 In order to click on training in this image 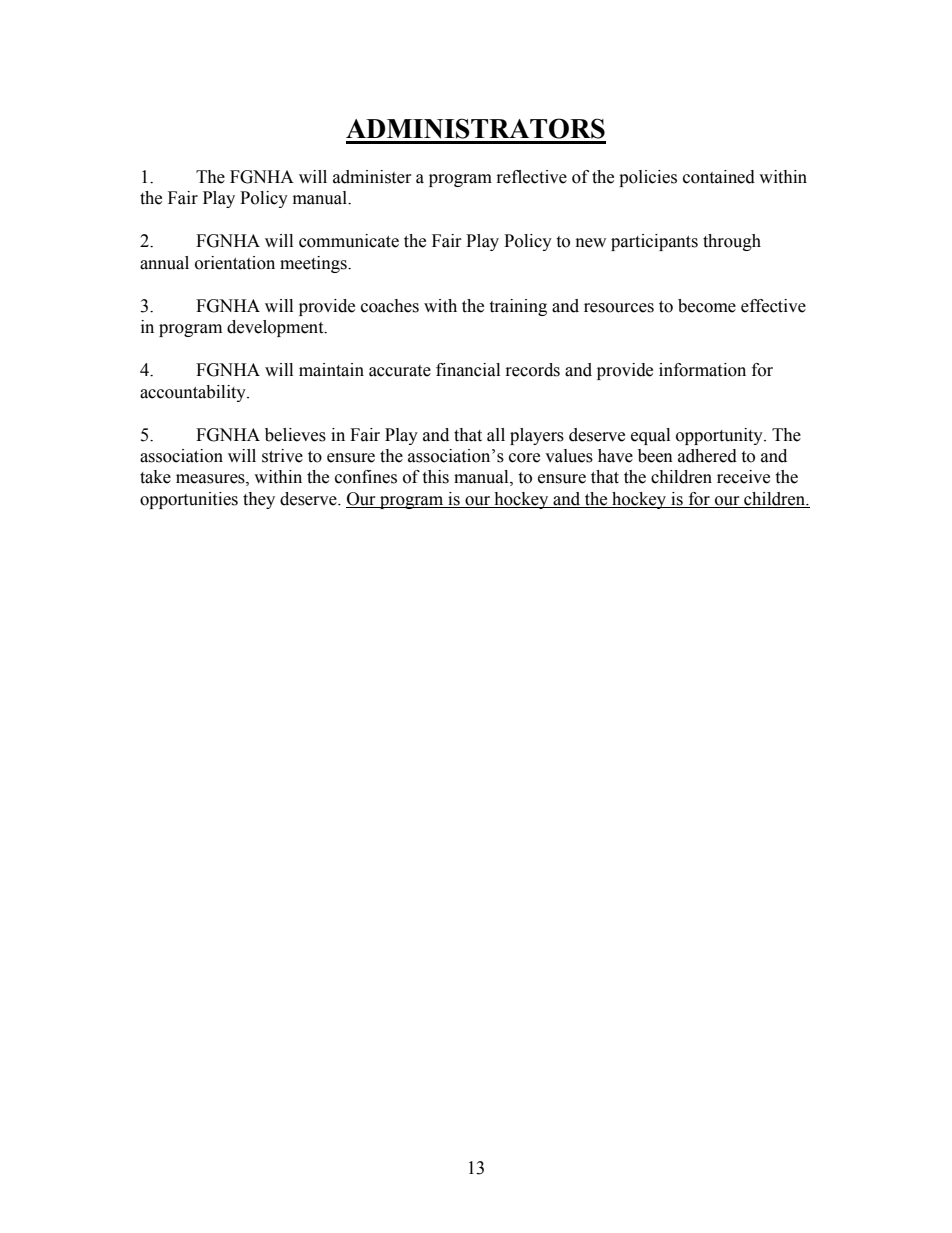, I will do `click(518, 307)`.
